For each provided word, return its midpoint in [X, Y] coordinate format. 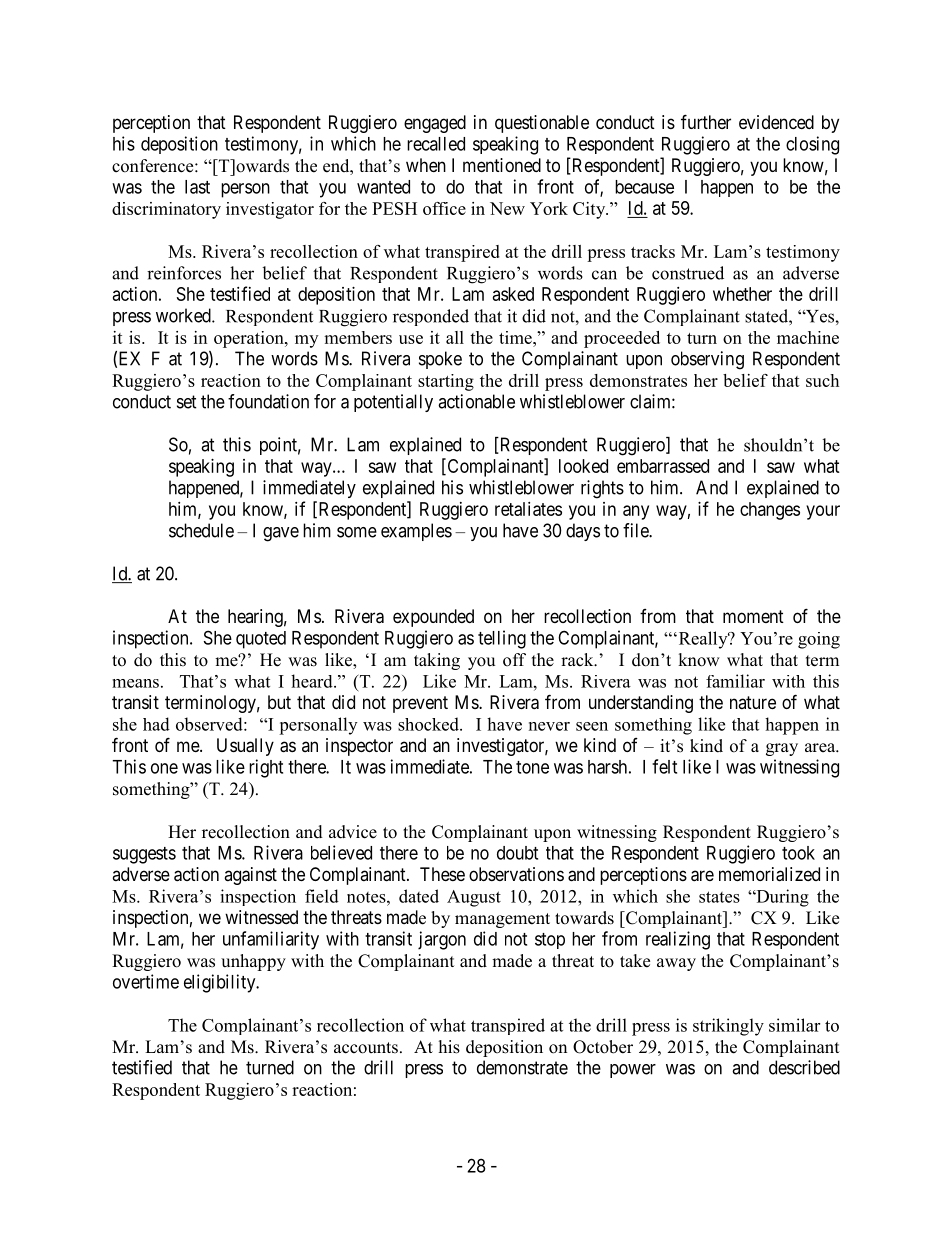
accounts [366, 1048]
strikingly [728, 1027]
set [187, 402]
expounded [433, 618]
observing [707, 360]
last [197, 187]
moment [753, 616]
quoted [261, 640]
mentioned [502, 165]
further [706, 121]
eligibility [221, 983]
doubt [517, 853]
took [798, 853]
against [250, 876]
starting [446, 382]
